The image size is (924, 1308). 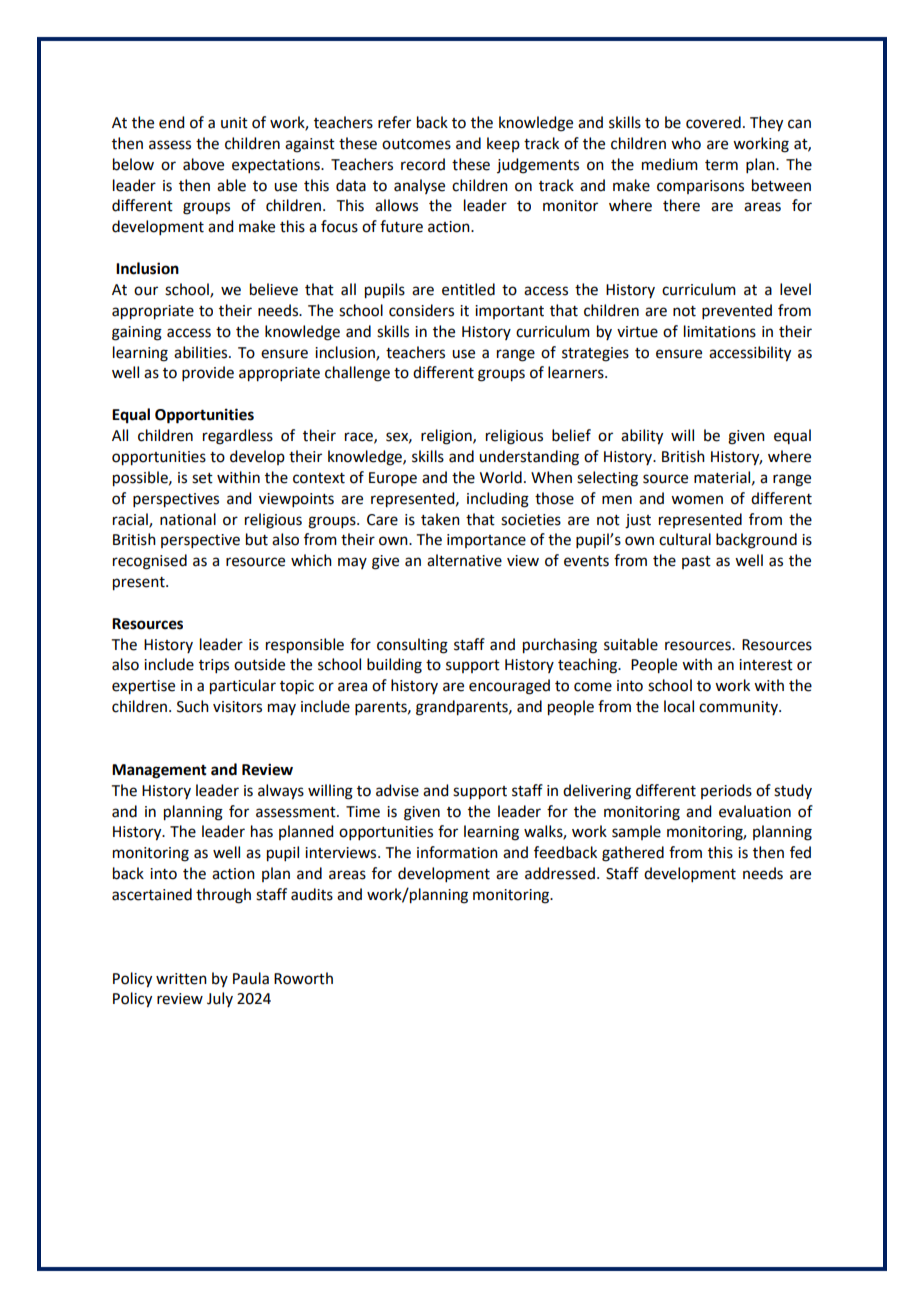 I want to click on abilities, so click(x=202, y=352).
